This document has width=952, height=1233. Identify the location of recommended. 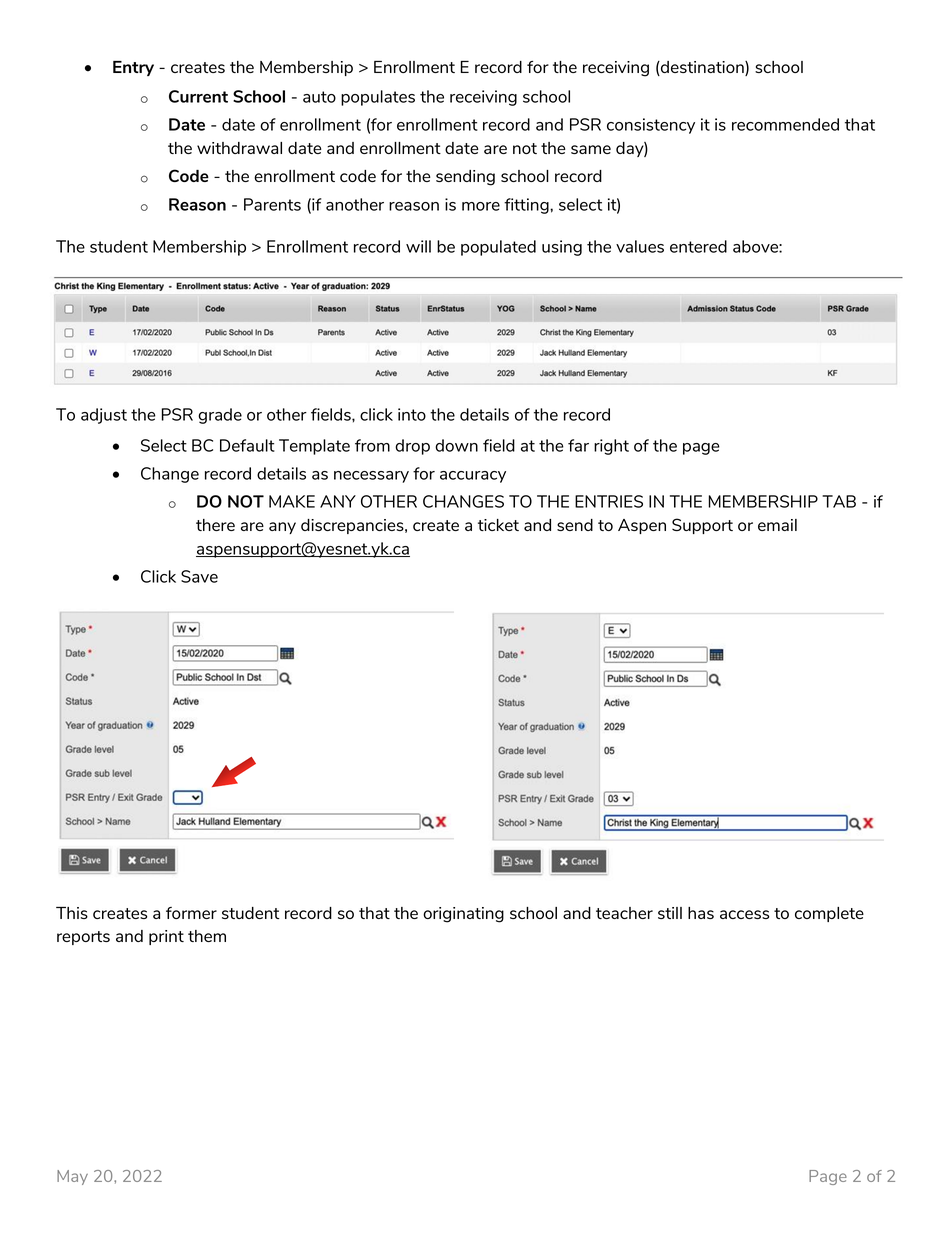
(785, 124).
